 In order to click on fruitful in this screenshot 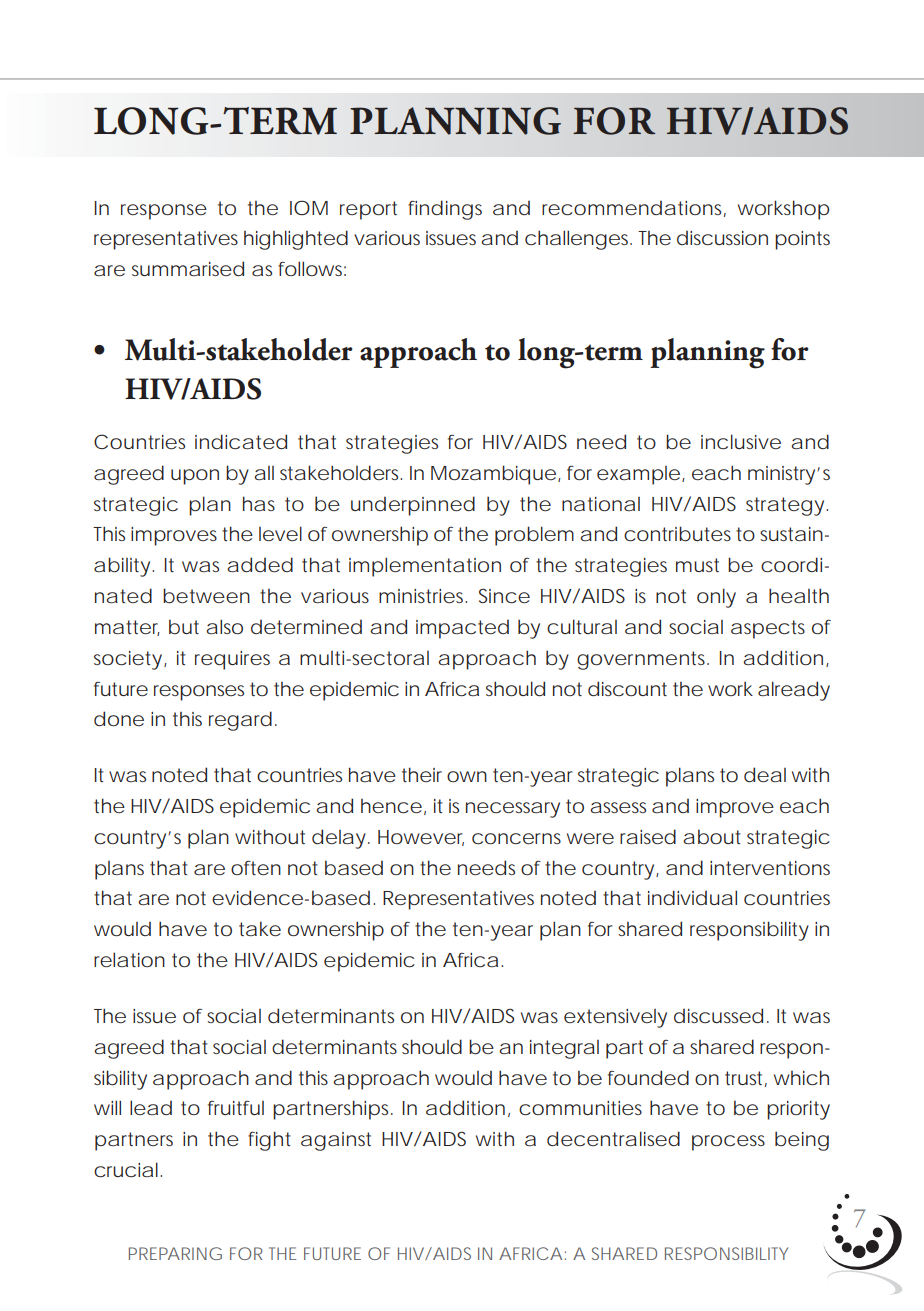, I will do `click(236, 1107)`.
